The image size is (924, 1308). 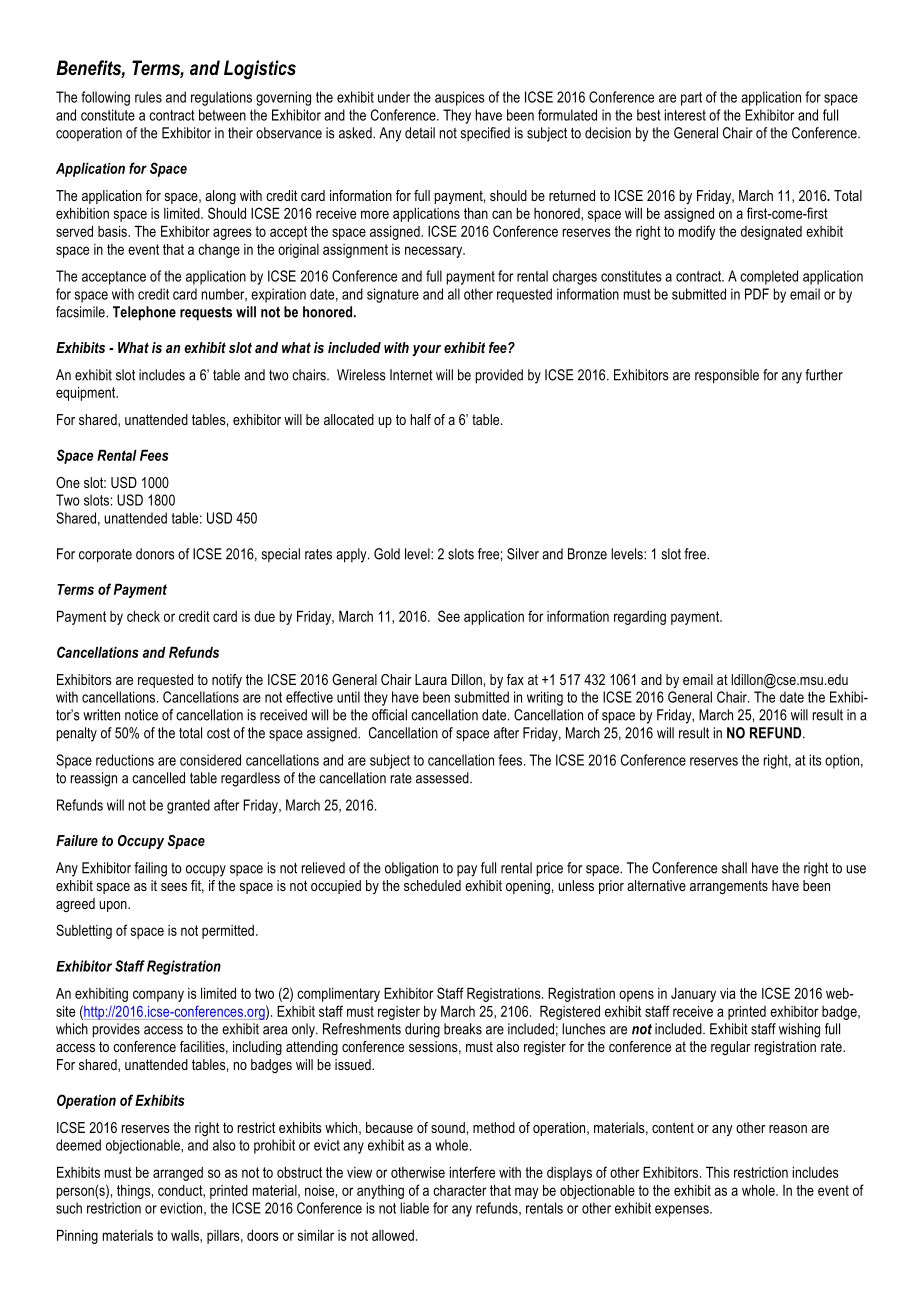 What do you see at coordinates (155, 554) in the document?
I see `donors` at bounding box center [155, 554].
